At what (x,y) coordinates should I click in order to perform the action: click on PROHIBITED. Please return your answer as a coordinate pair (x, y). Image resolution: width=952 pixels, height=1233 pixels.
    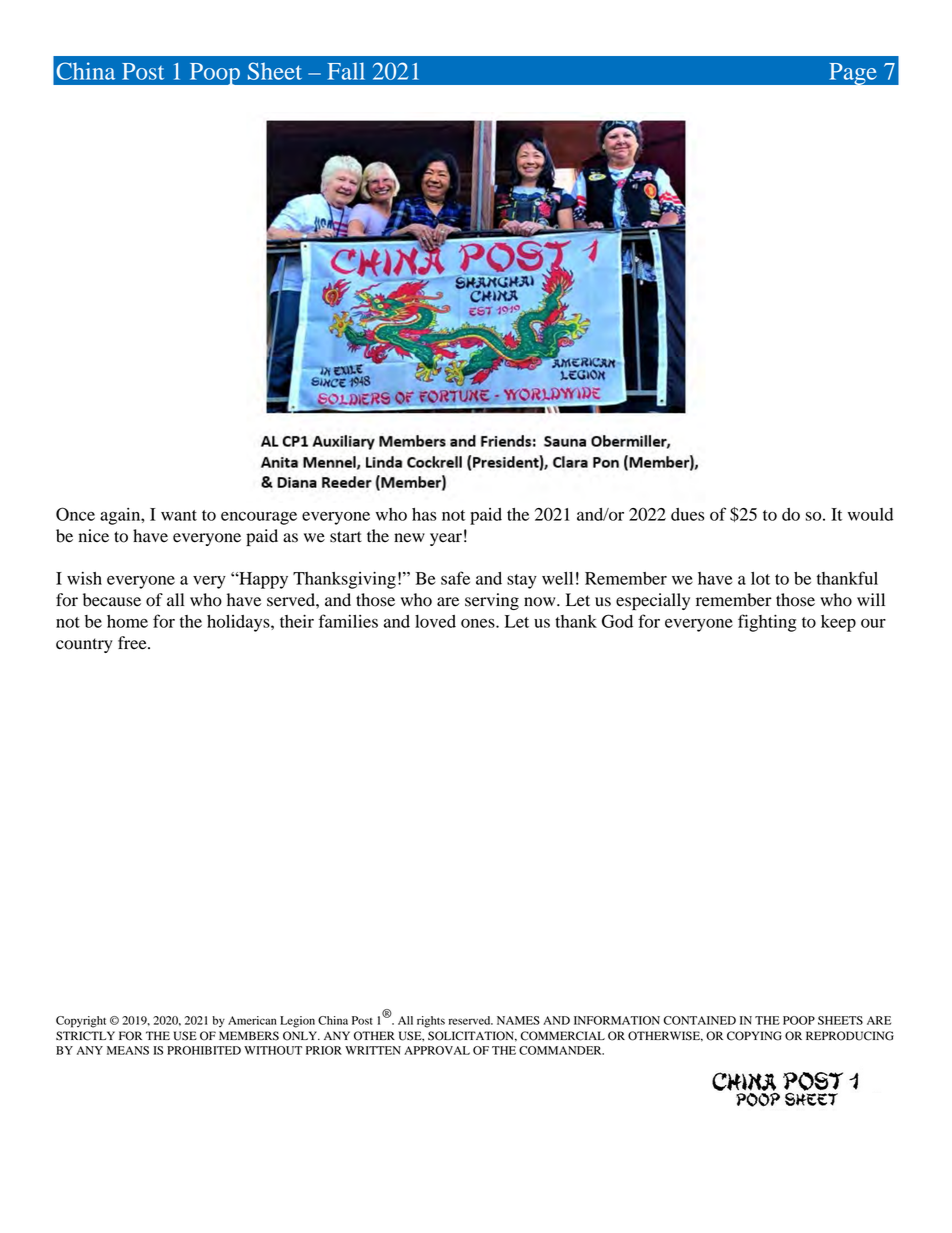
    Looking at the image, I should click on (204, 1050).
